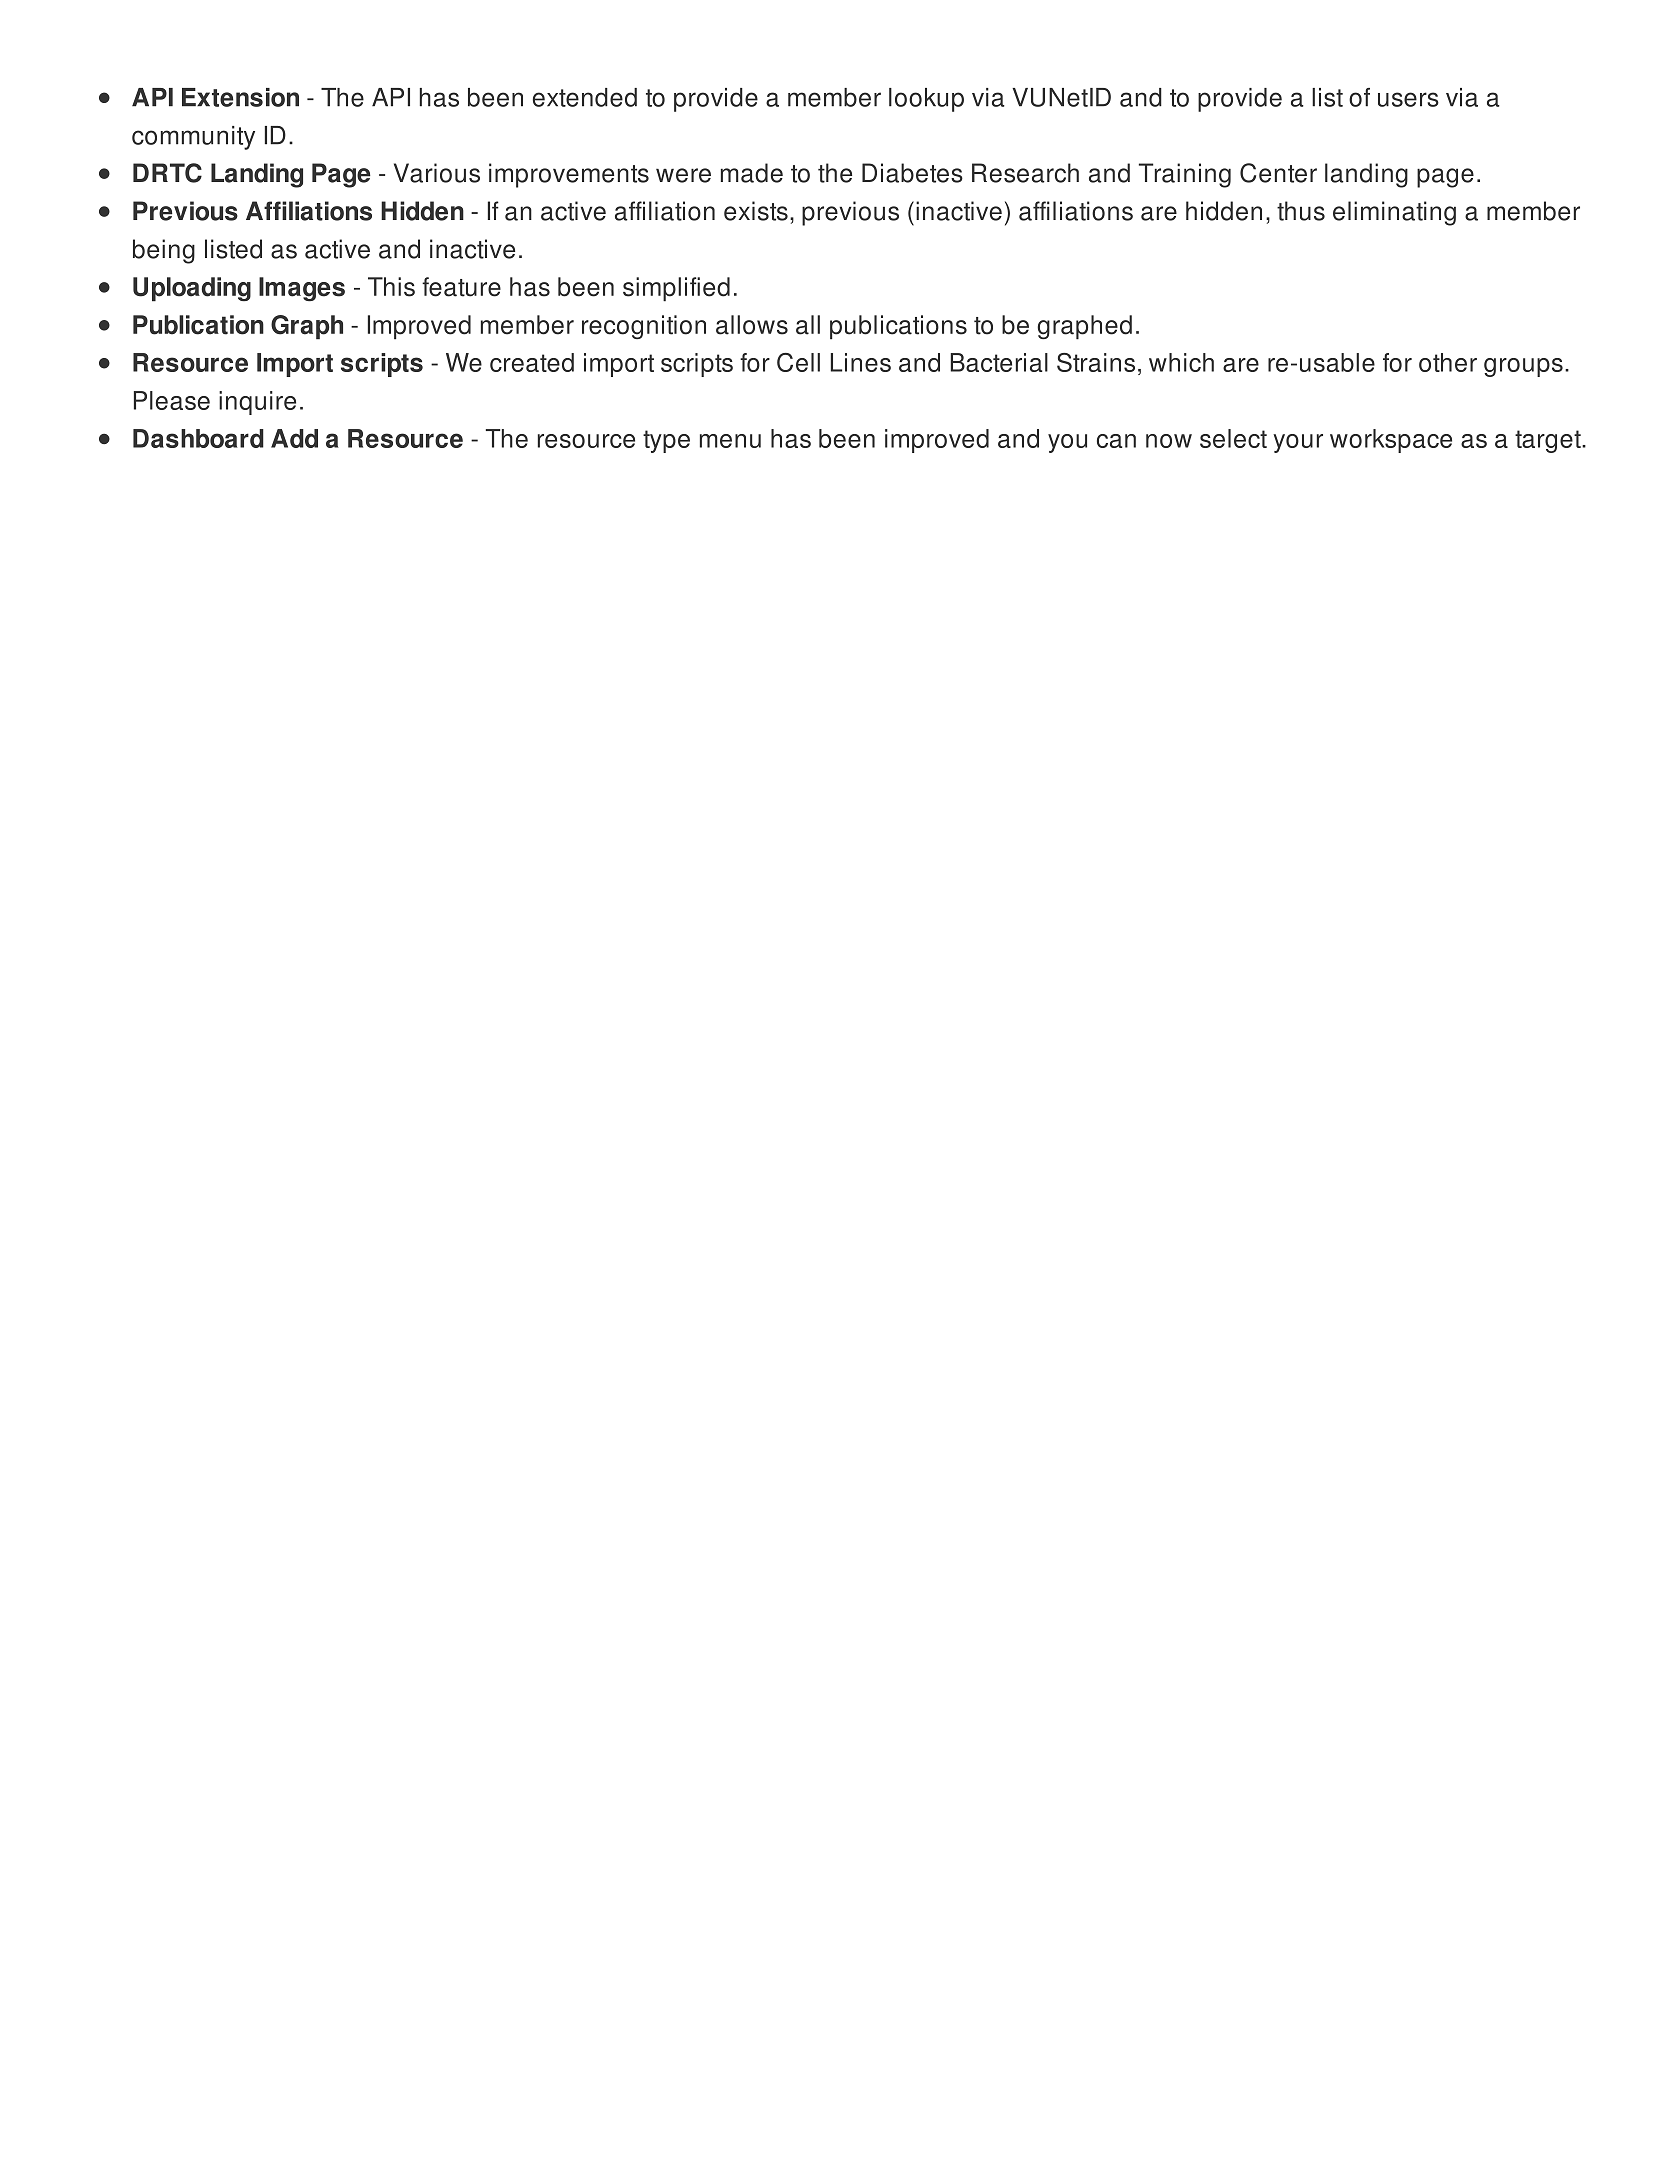 The height and width of the screenshot is (2170, 1677). Describe the element at coordinates (756, 211) in the screenshot. I see `exists` at that location.
